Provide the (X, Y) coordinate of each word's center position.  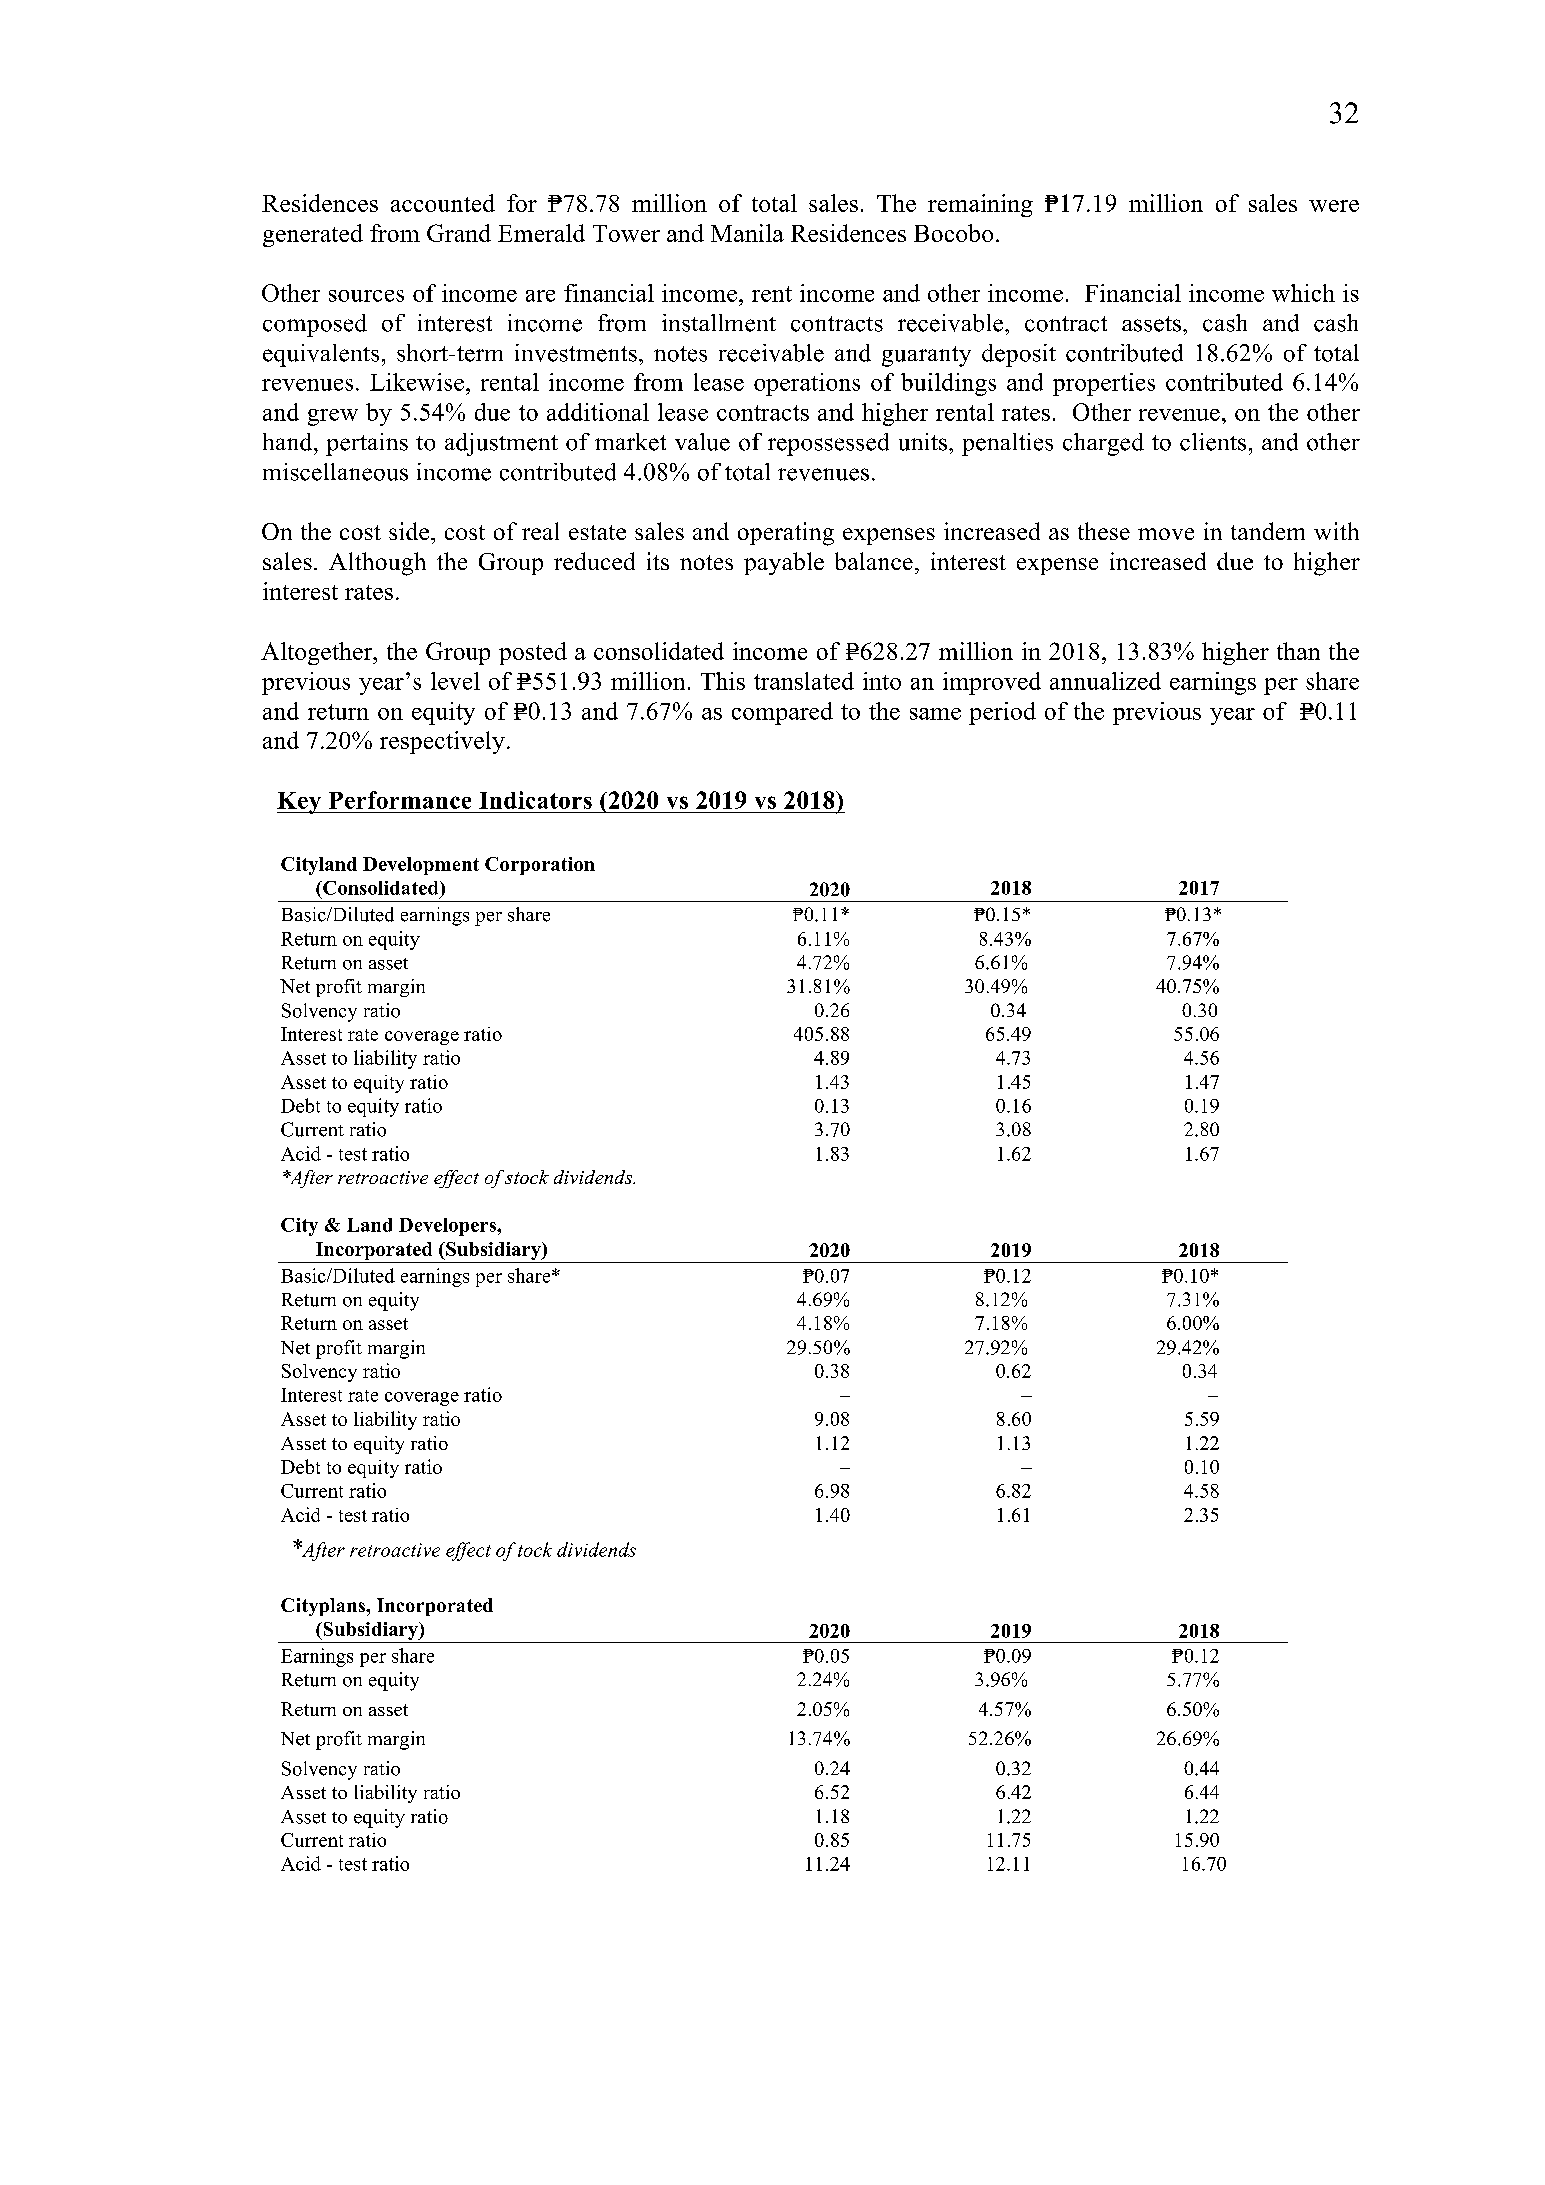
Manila (747, 233)
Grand (459, 233)
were (1334, 206)
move (1166, 534)
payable (784, 563)
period (1002, 713)
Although (377, 564)
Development (421, 866)
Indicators (535, 800)
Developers (448, 1227)
